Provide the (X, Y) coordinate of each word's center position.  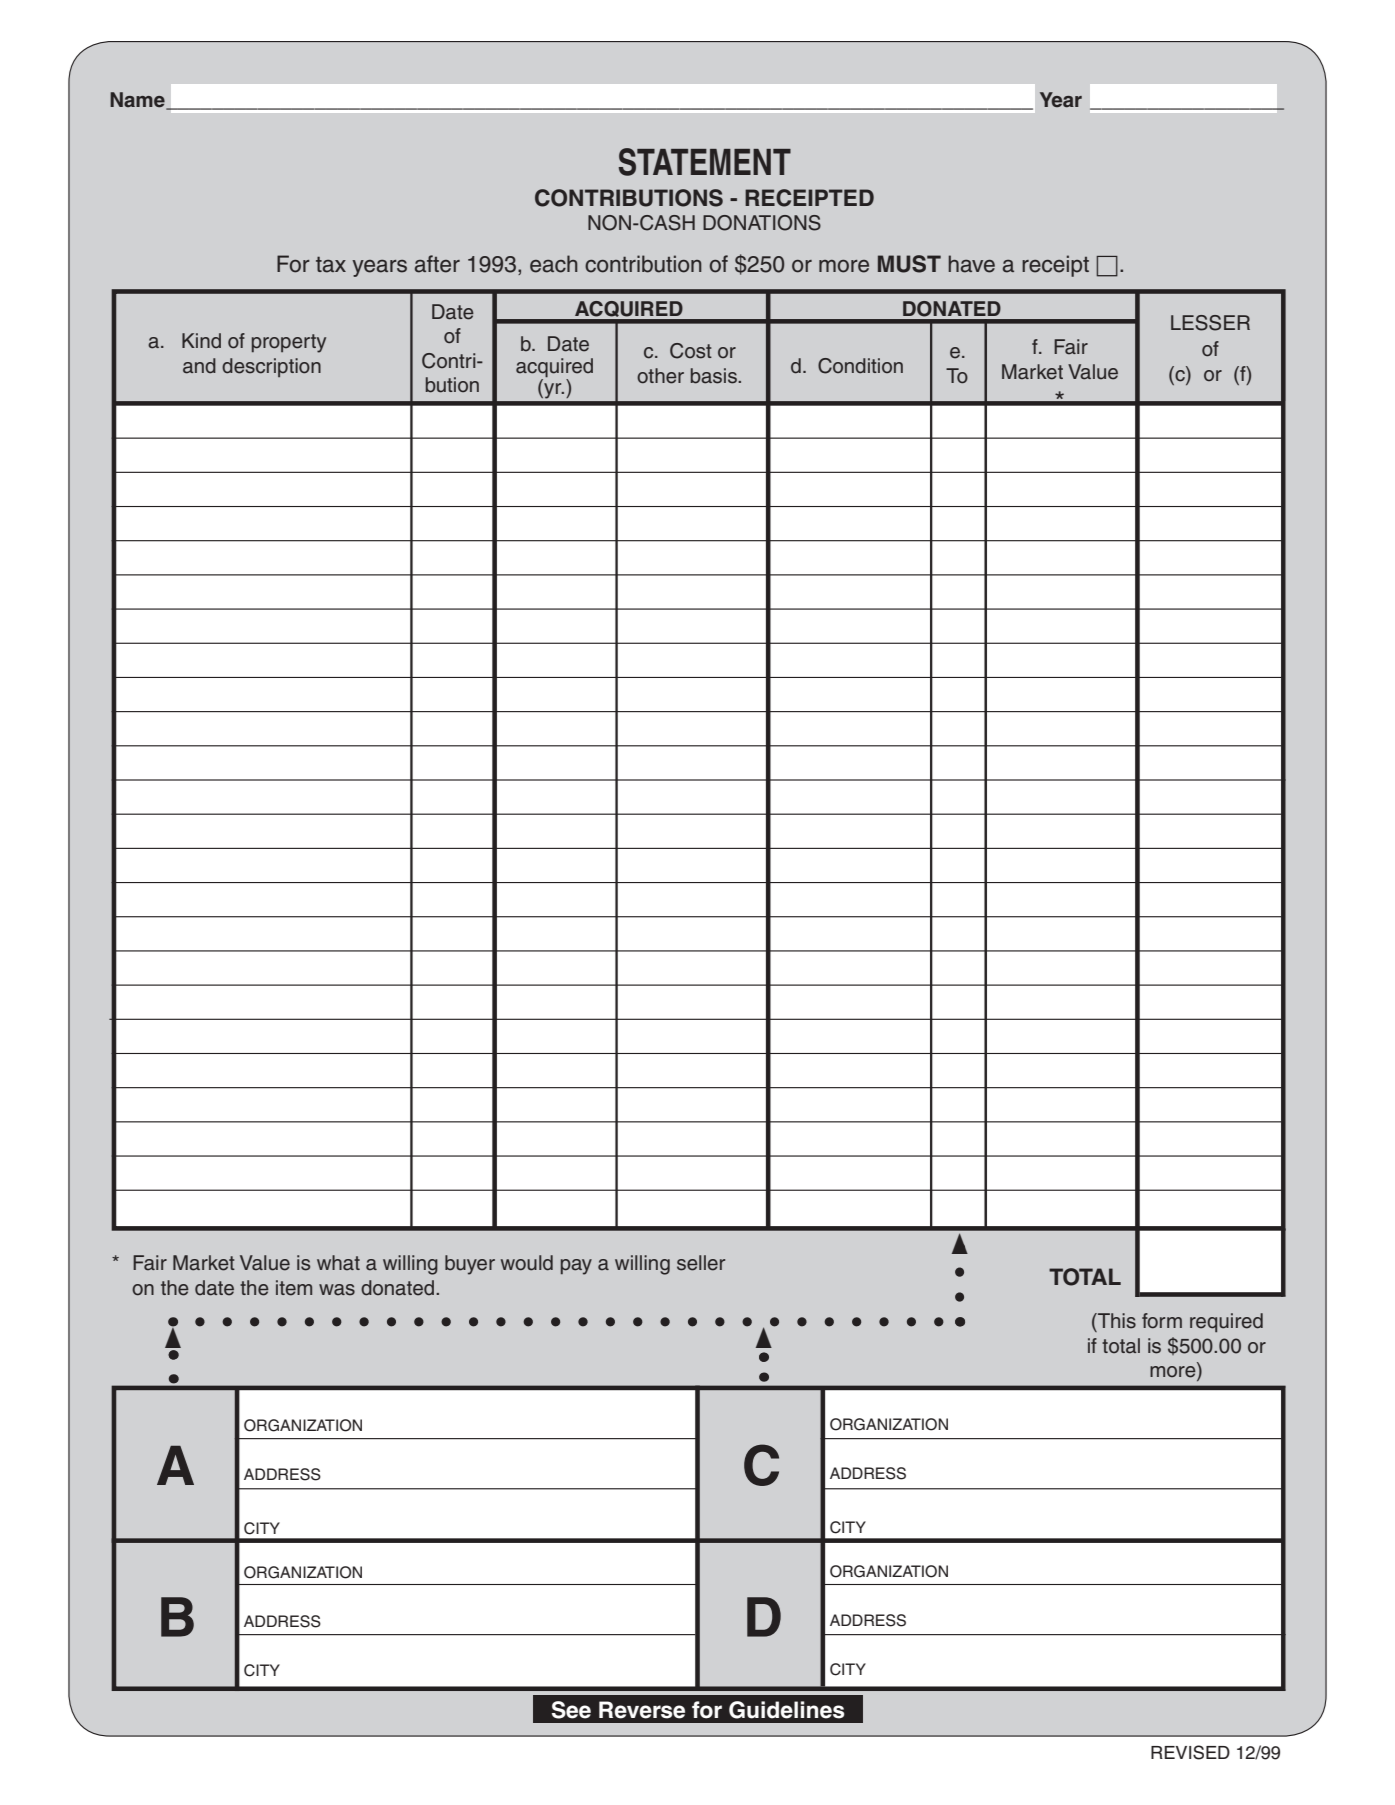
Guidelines (787, 1710)
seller (701, 1263)
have (971, 264)
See (571, 1710)
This (1116, 1321)
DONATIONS (762, 223)
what (338, 1263)
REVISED (1190, 1752)
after (437, 264)
